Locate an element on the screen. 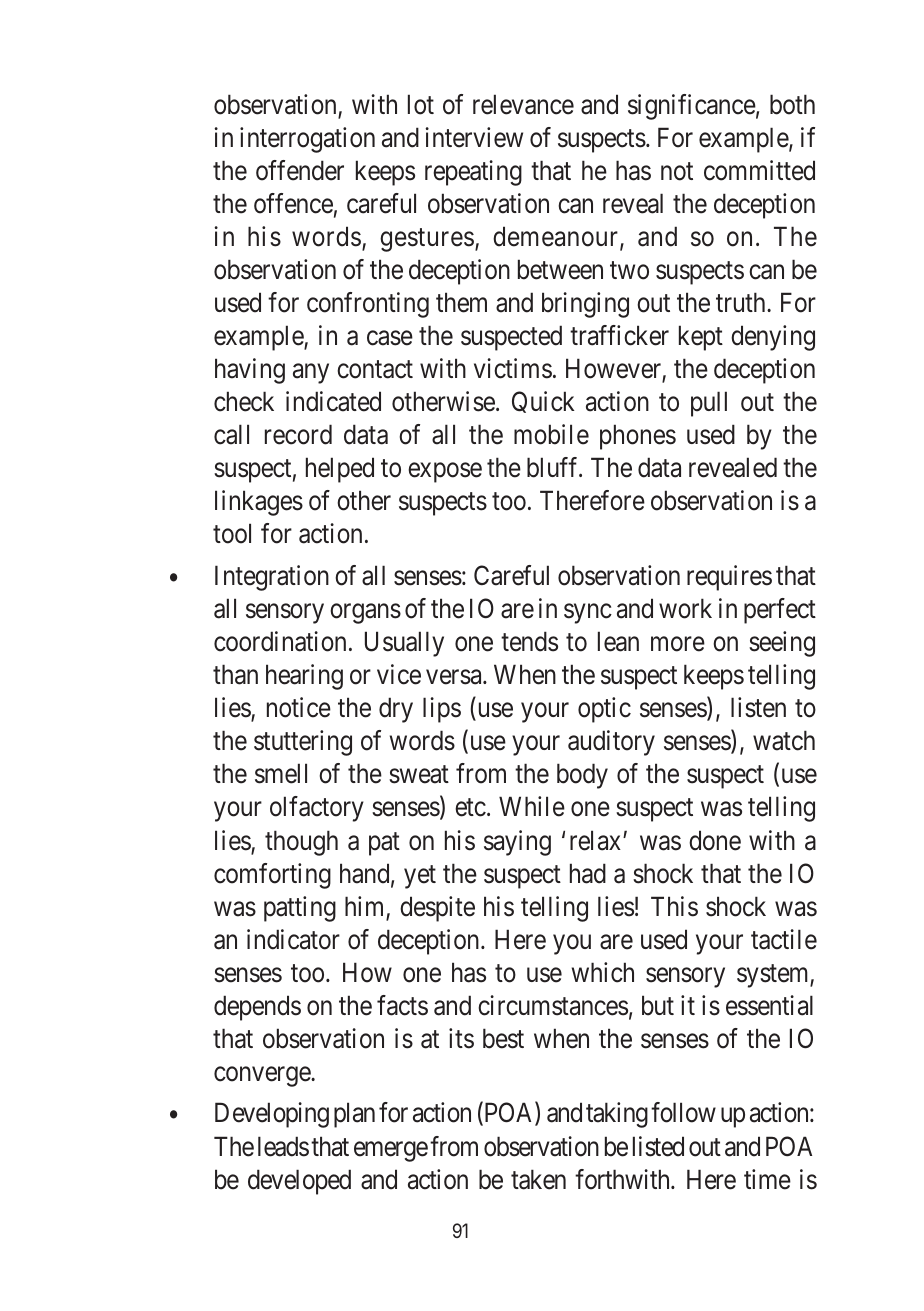 This screenshot has width=924, height=1311. coordination is located at coordinates (280, 641).
